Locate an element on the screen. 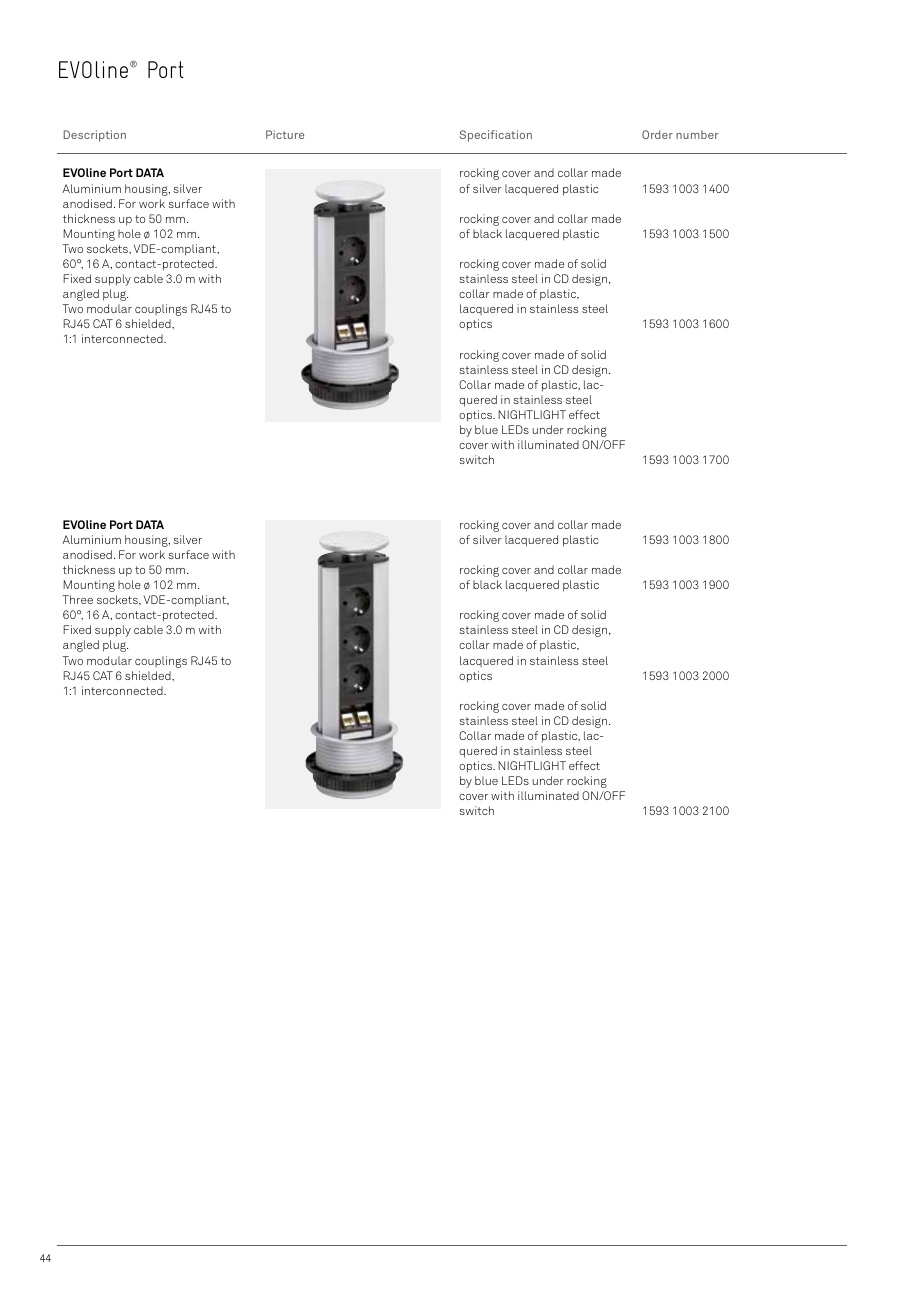 The image size is (924, 1308). Order is located at coordinates (657, 134).
